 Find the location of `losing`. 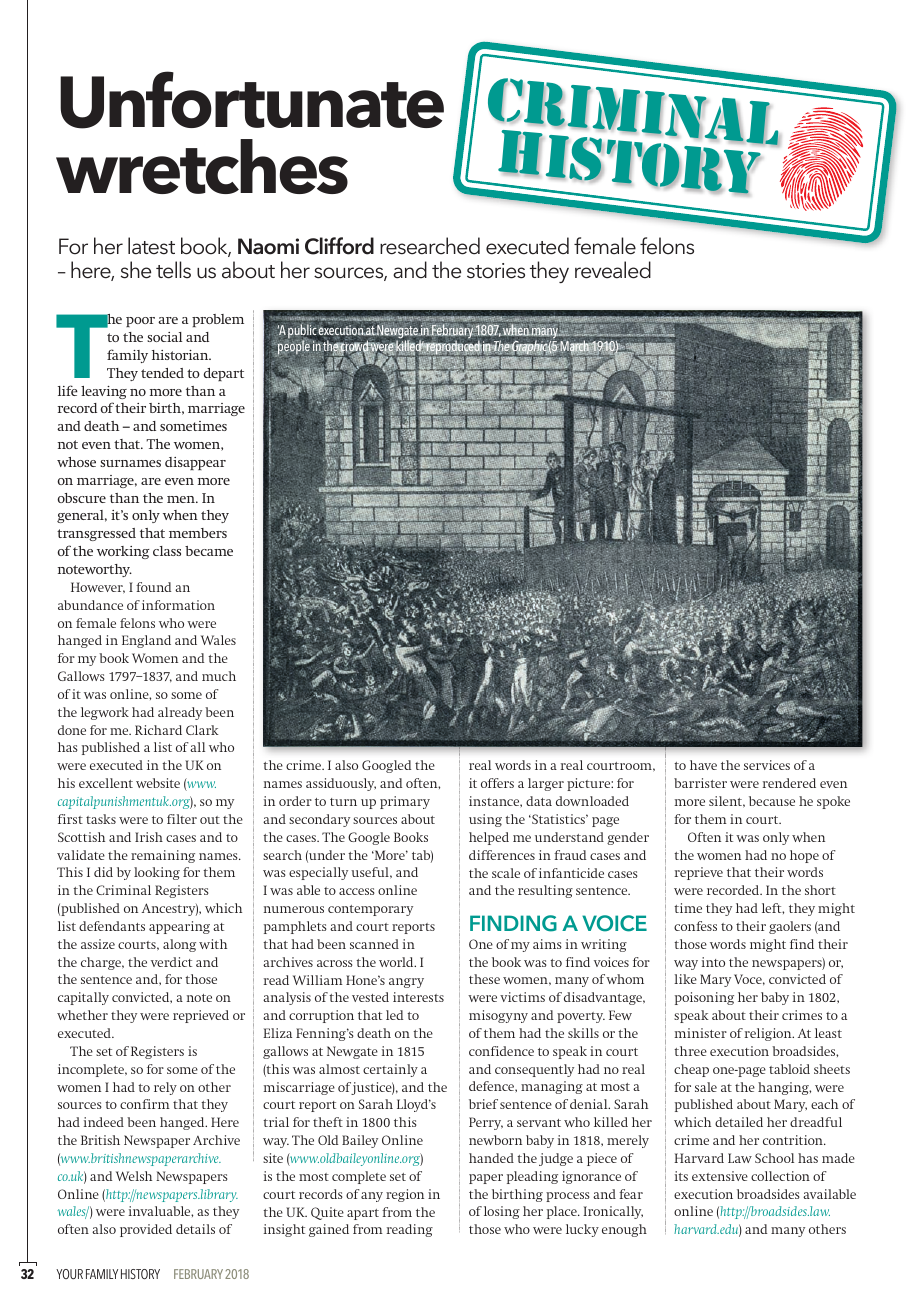

losing is located at coordinates (502, 1212).
